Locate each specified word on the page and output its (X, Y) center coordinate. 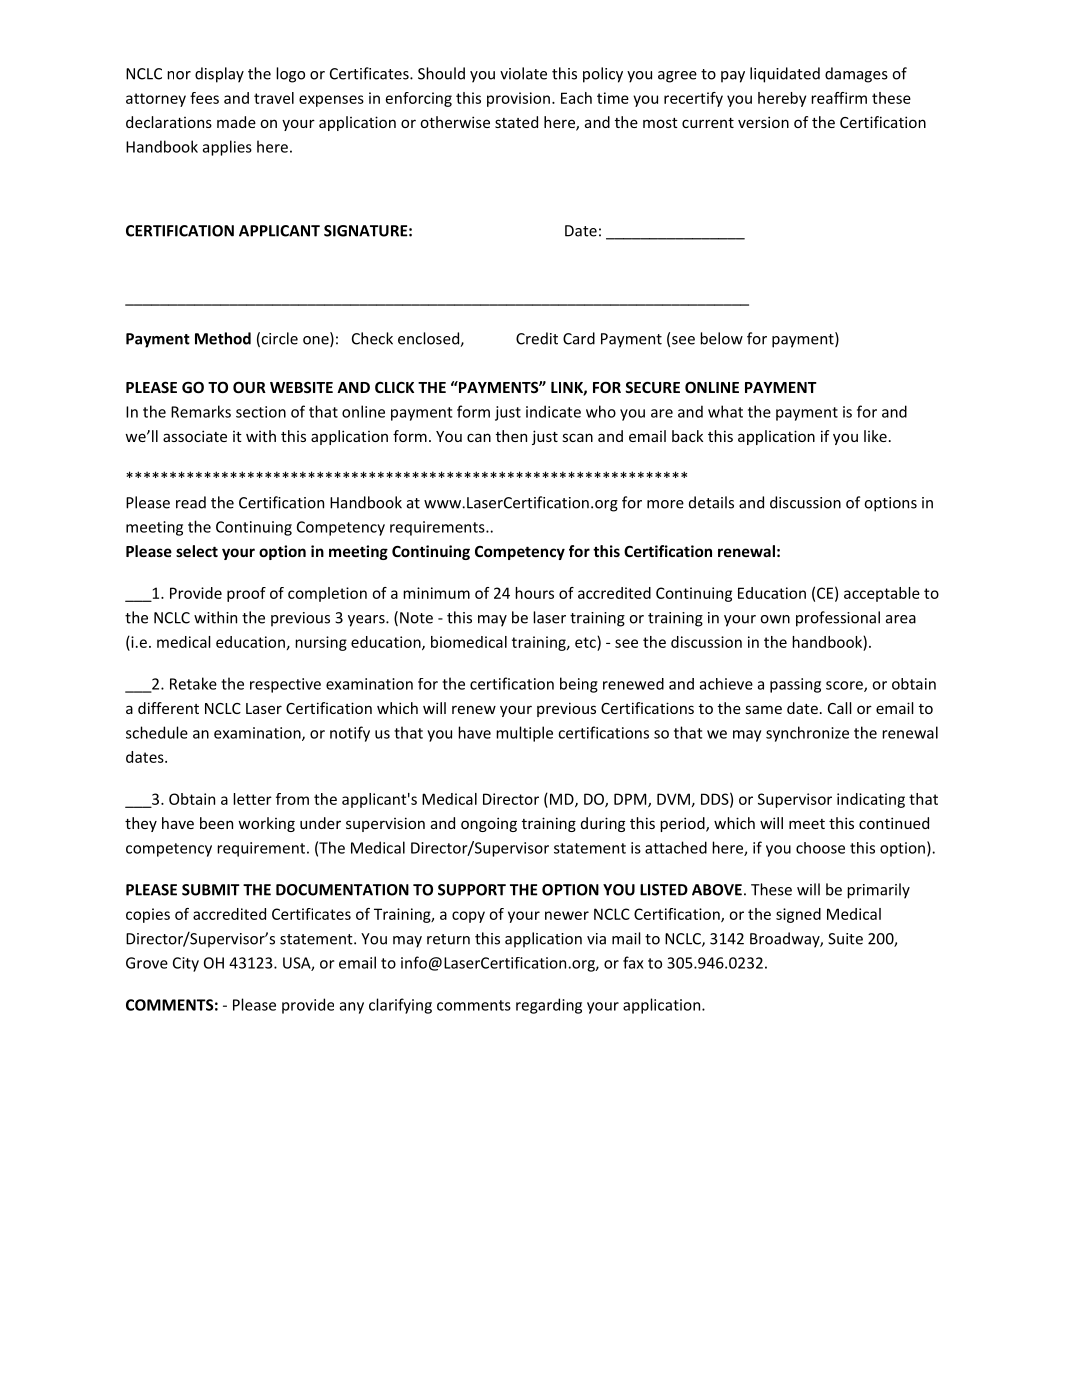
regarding (549, 1006)
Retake (193, 683)
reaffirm (839, 98)
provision (518, 99)
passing (795, 685)
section (261, 412)
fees (204, 98)
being (579, 685)
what (725, 411)
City (186, 964)
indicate (553, 411)
